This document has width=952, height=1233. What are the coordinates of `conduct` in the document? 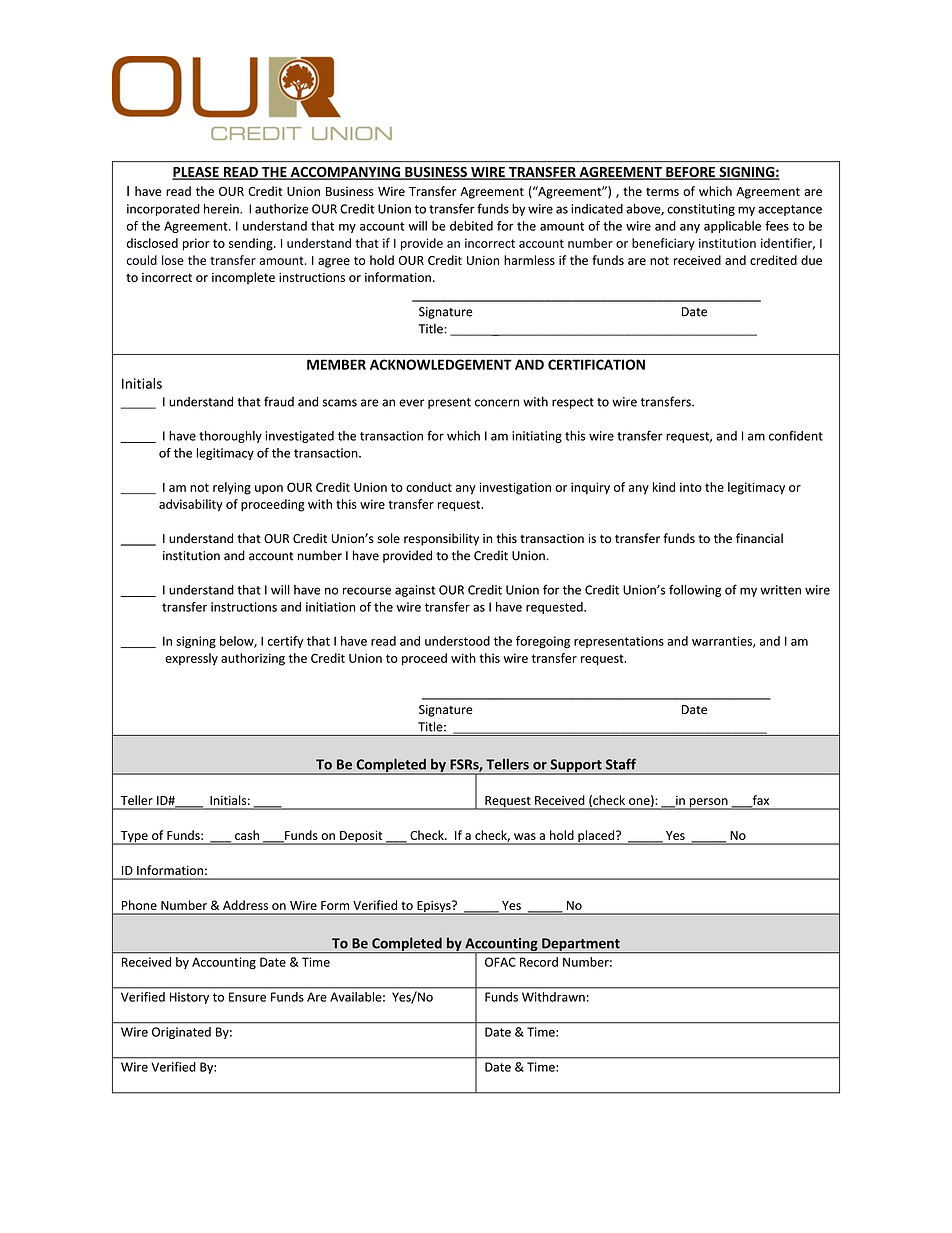 It's located at (429, 487).
